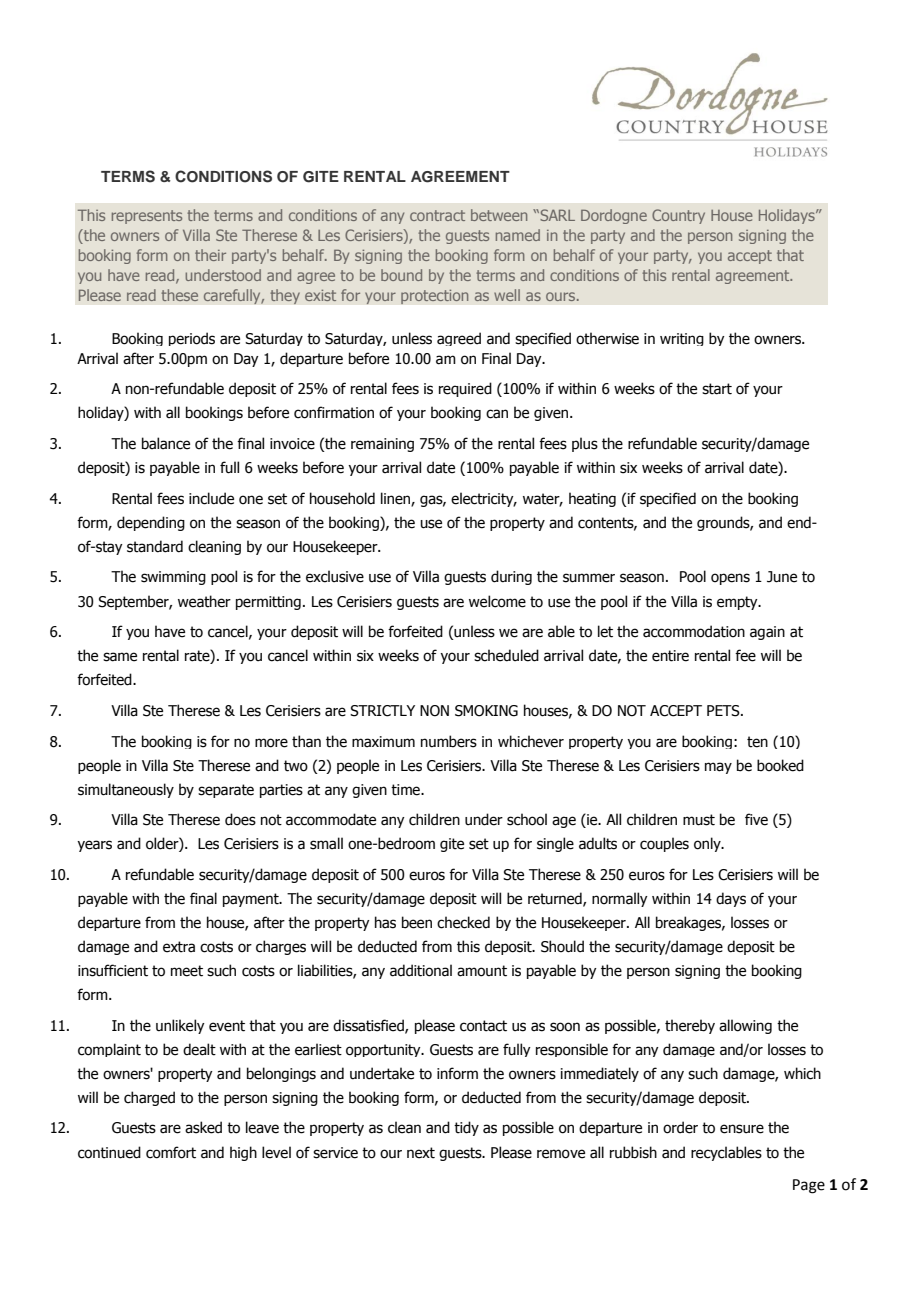 This screenshot has height=1308, width=924. Describe the element at coordinates (421, 1153) in the screenshot. I see `next` at that location.
